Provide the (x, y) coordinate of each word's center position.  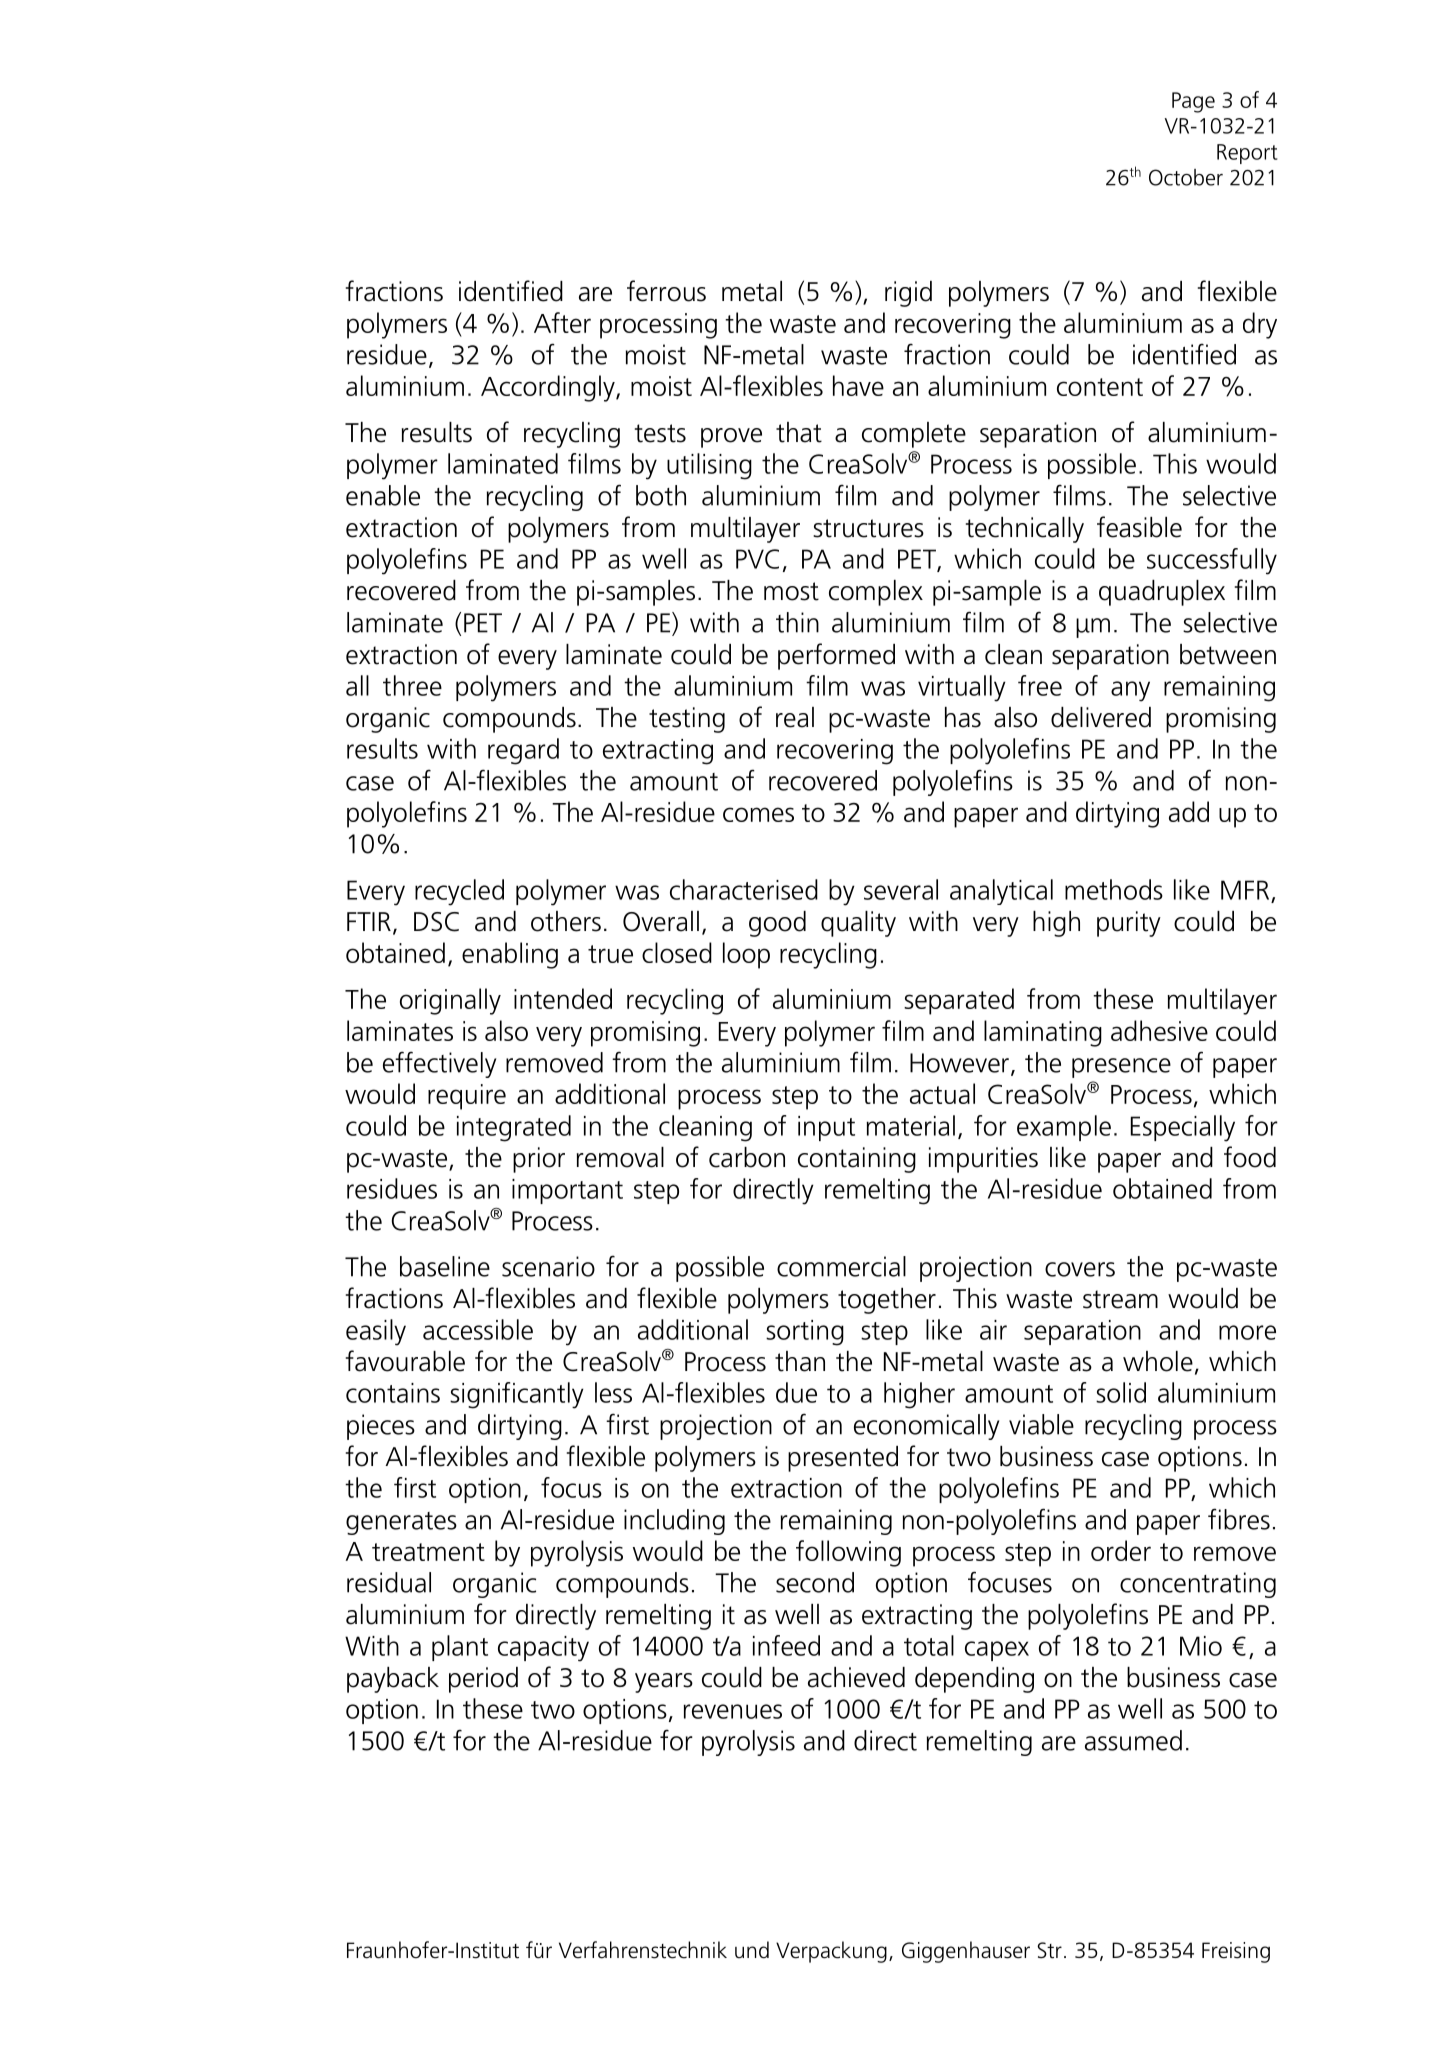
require (467, 1097)
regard (523, 751)
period (483, 1680)
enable (383, 495)
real (795, 717)
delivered (1101, 717)
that (799, 432)
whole (1158, 1361)
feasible (1139, 527)
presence (1121, 1068)
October (1186, 177)
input (826, 1128)
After (562, 322)
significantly (517, 1395)
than (800, 1361)
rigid (908, 294)
